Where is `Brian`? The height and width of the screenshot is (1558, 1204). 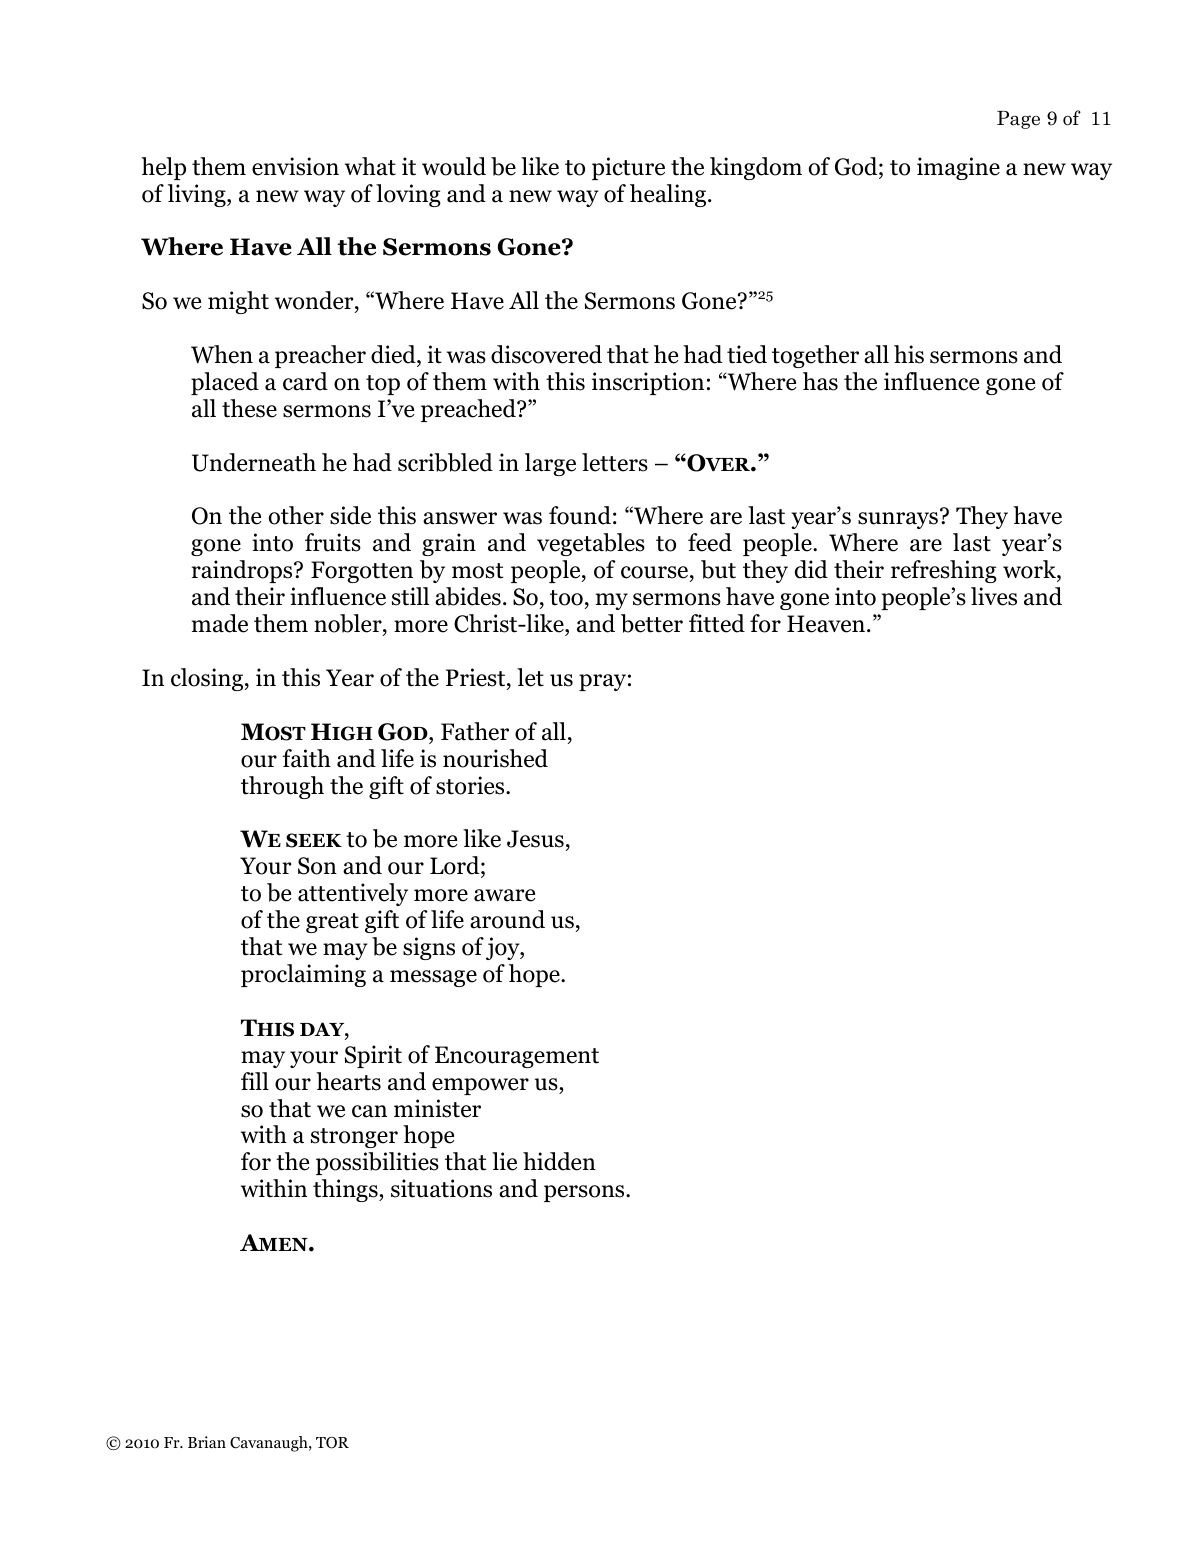
Brian is located at coordinates (207, 1442).
